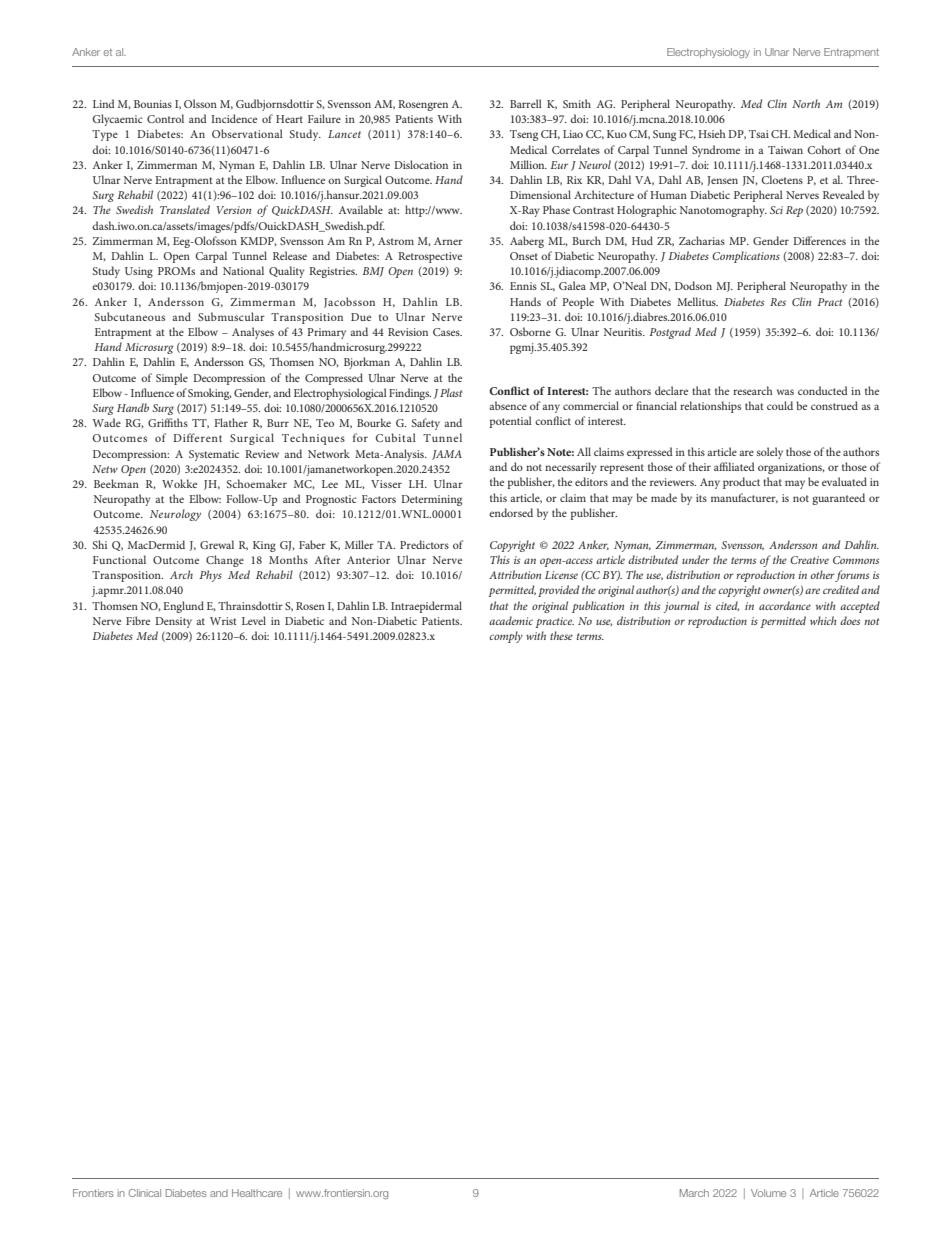 This screenshot has width=952, height=1247. I want to click on Systematic, so click(214, 455).
